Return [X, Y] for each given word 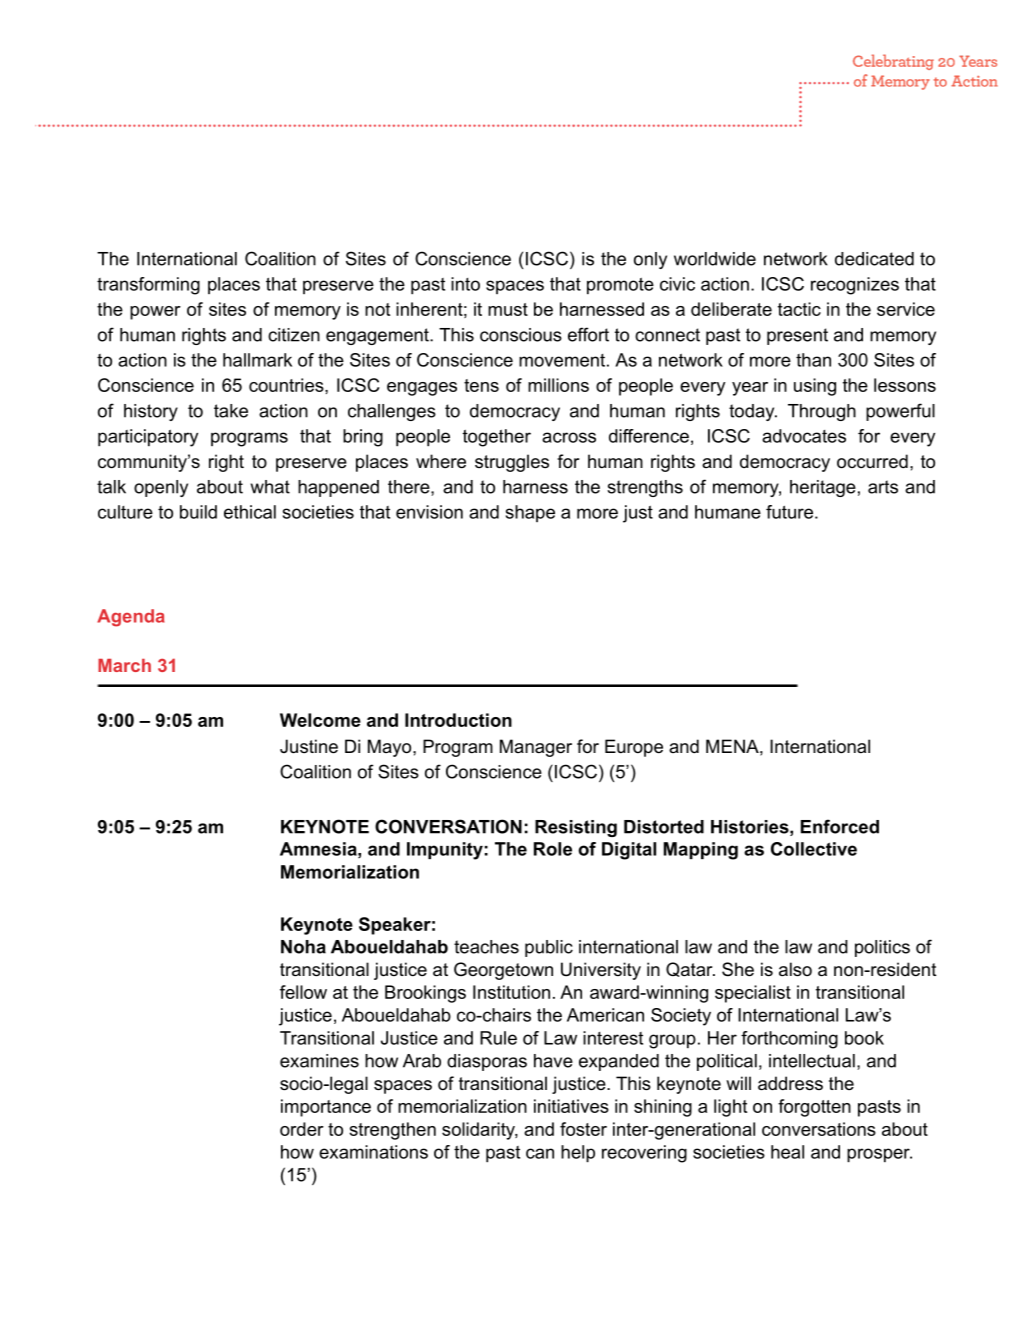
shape [530, 513]
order [302, 1129]
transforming [148, 286]
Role [553, 849]
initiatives [571, 1106]
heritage [823, 488]
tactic [799, 309]
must [508, 309]
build [198, 512]
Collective [814, 849]
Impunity [445, 851]
